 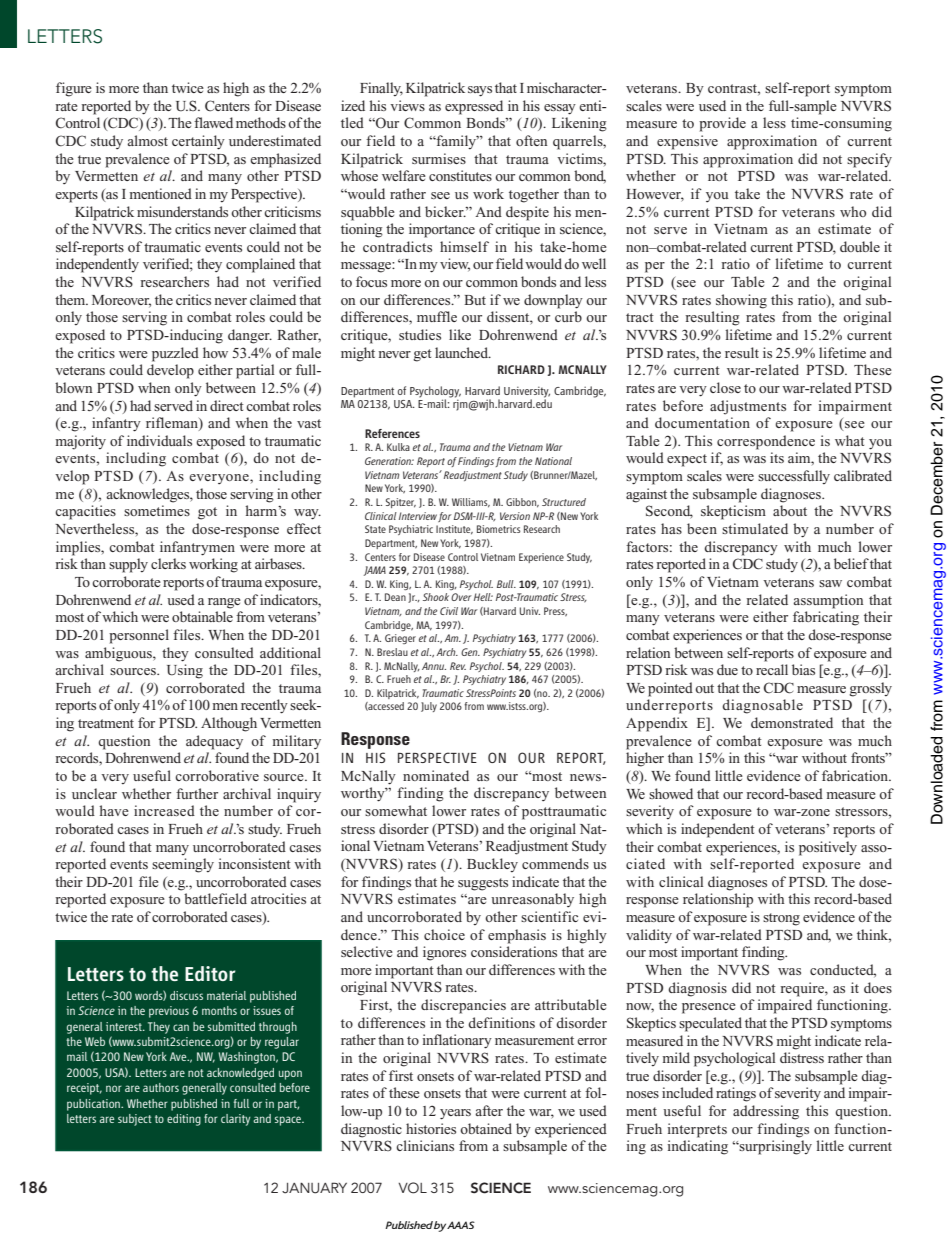 I want to click on fabrication, so click(x=856, y=775).
